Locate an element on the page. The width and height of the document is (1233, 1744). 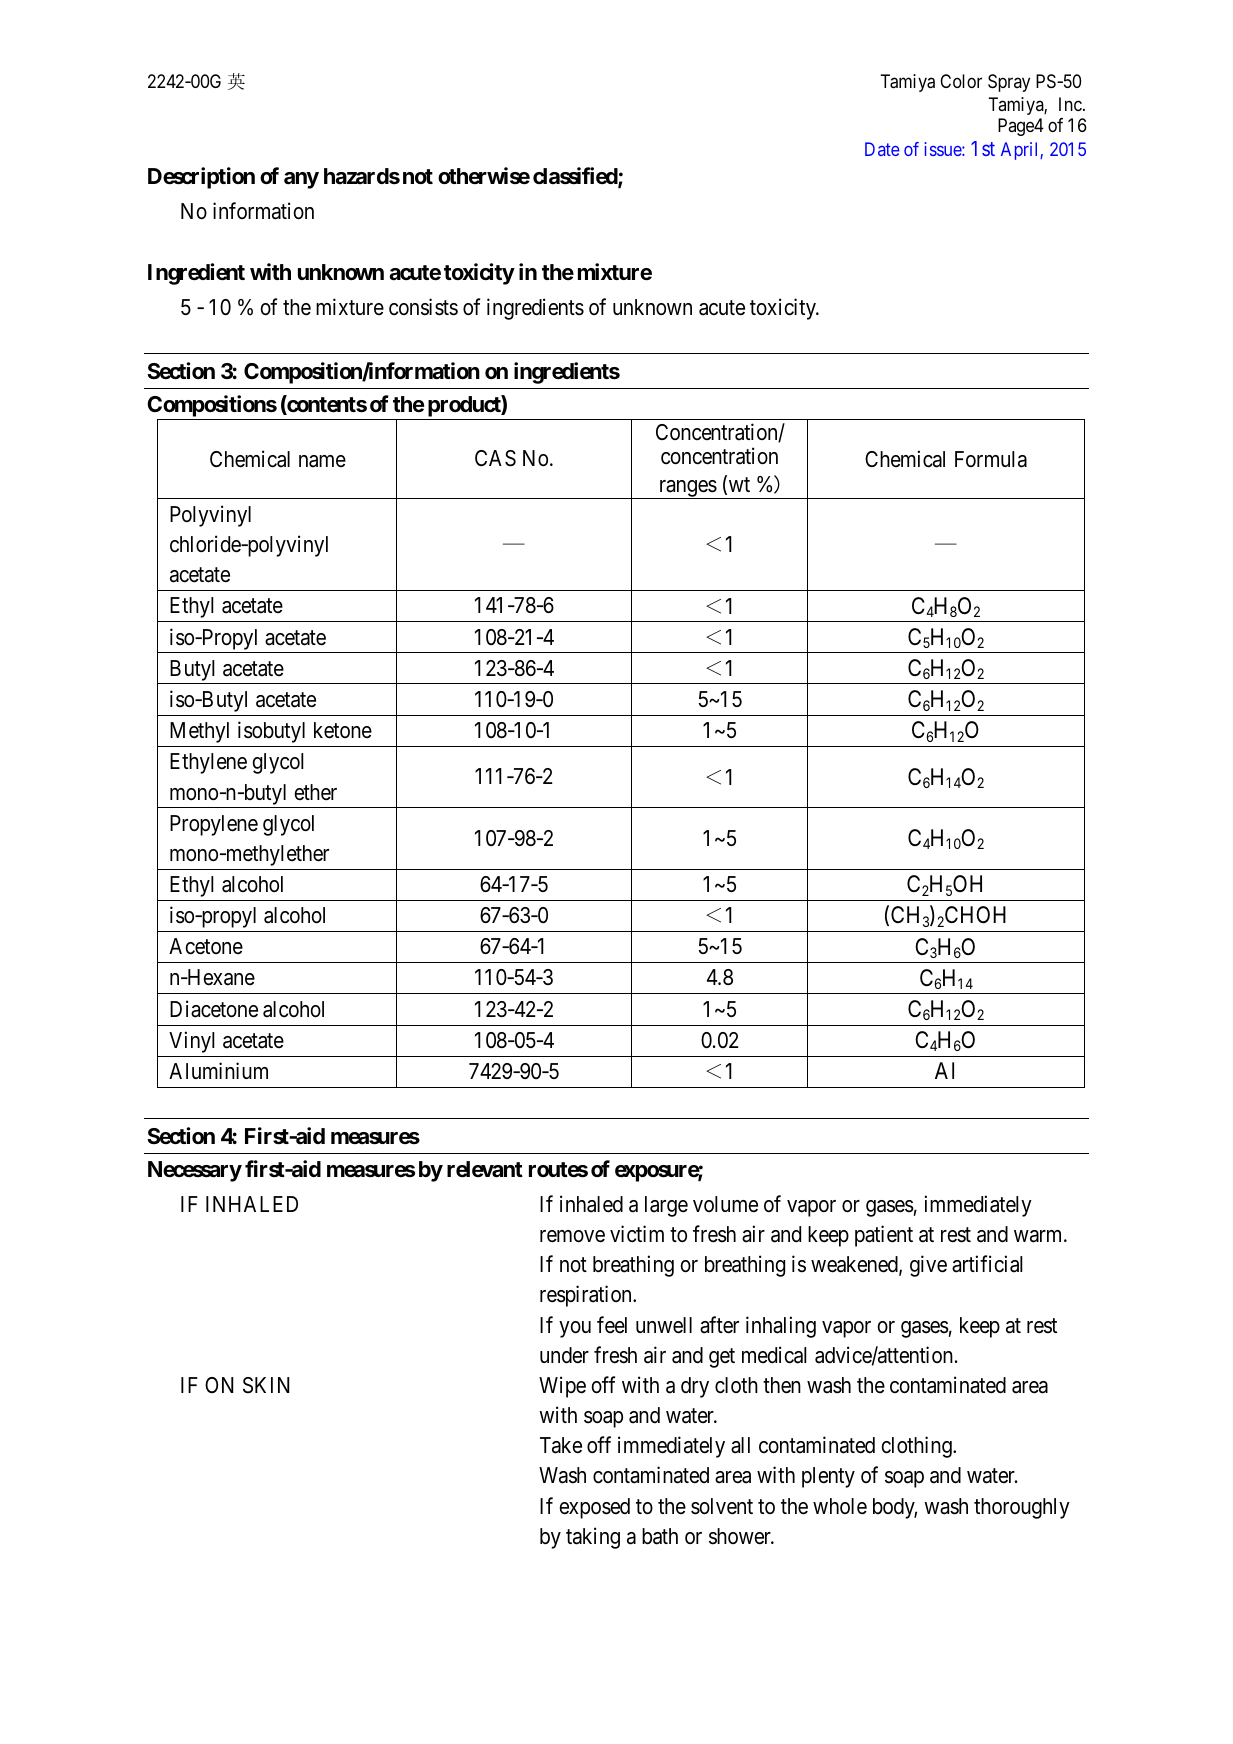
any is located at coordinates (301, 180).
